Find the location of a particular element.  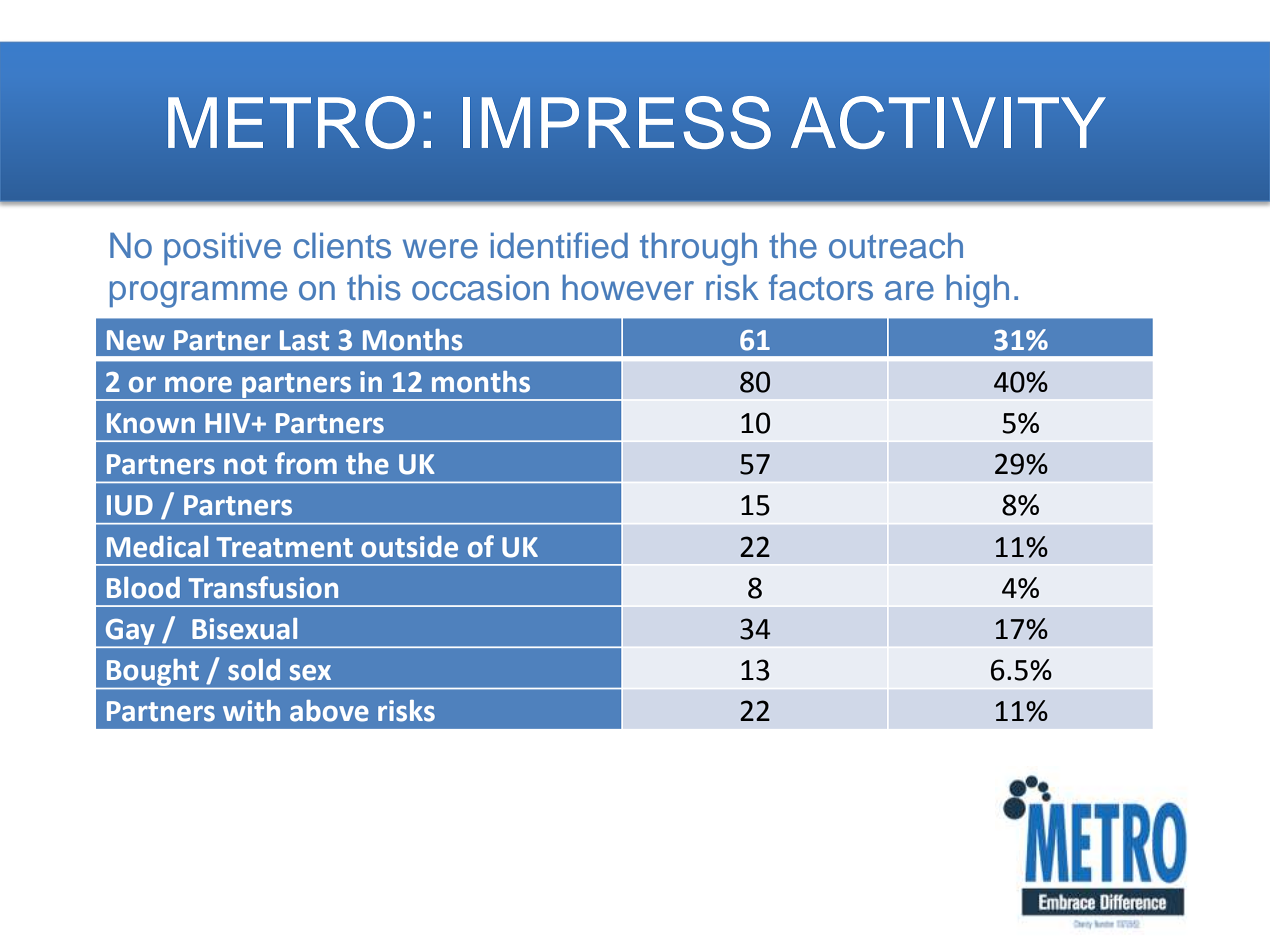

ACTIVITY is located at coordinates (948, 122).
